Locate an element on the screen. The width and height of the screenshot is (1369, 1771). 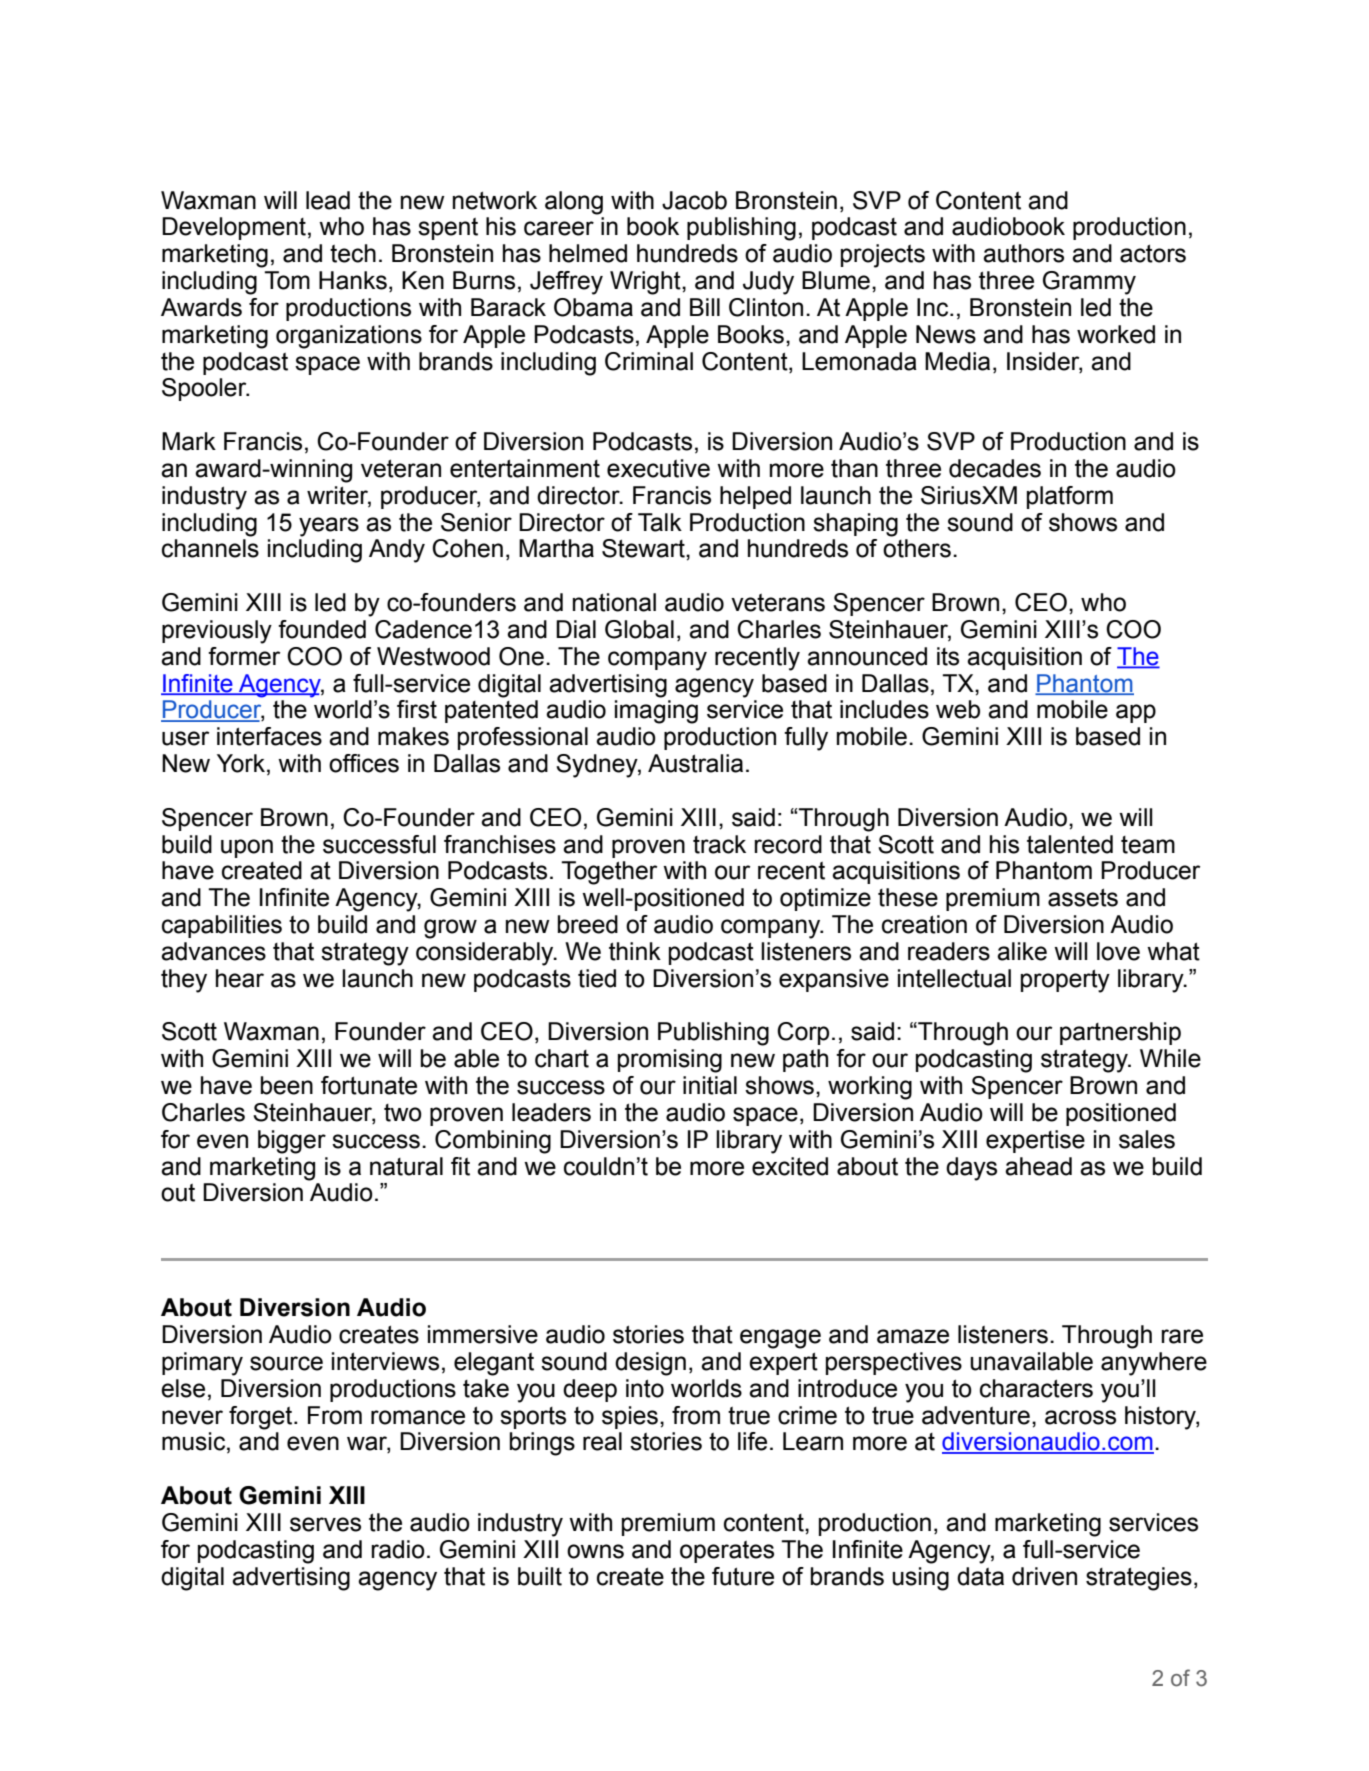
bigger is located at coordinates (292, 1142).
